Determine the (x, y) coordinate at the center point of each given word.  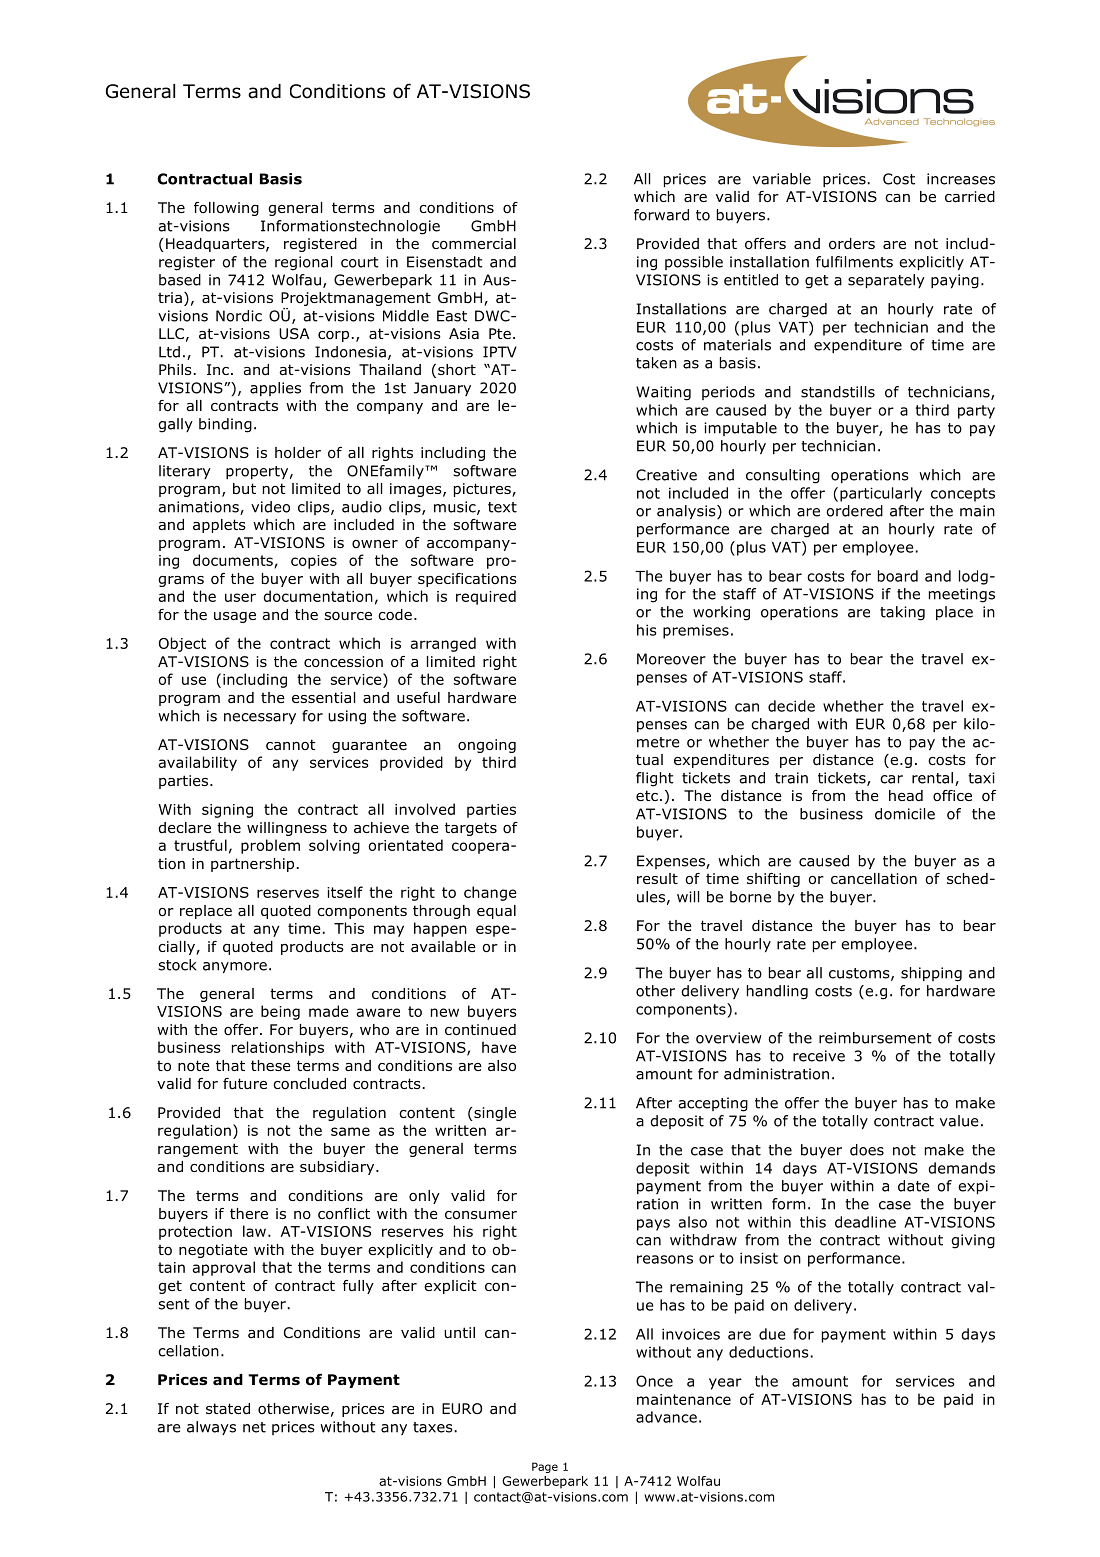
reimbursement (875, 1038)
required (486, 597)
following (226, 209)
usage (235, 617)
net (254, 1427)
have (499, 1047)
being (280, 1012)
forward (661, 215)
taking (902, 613)
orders (852, 244)
